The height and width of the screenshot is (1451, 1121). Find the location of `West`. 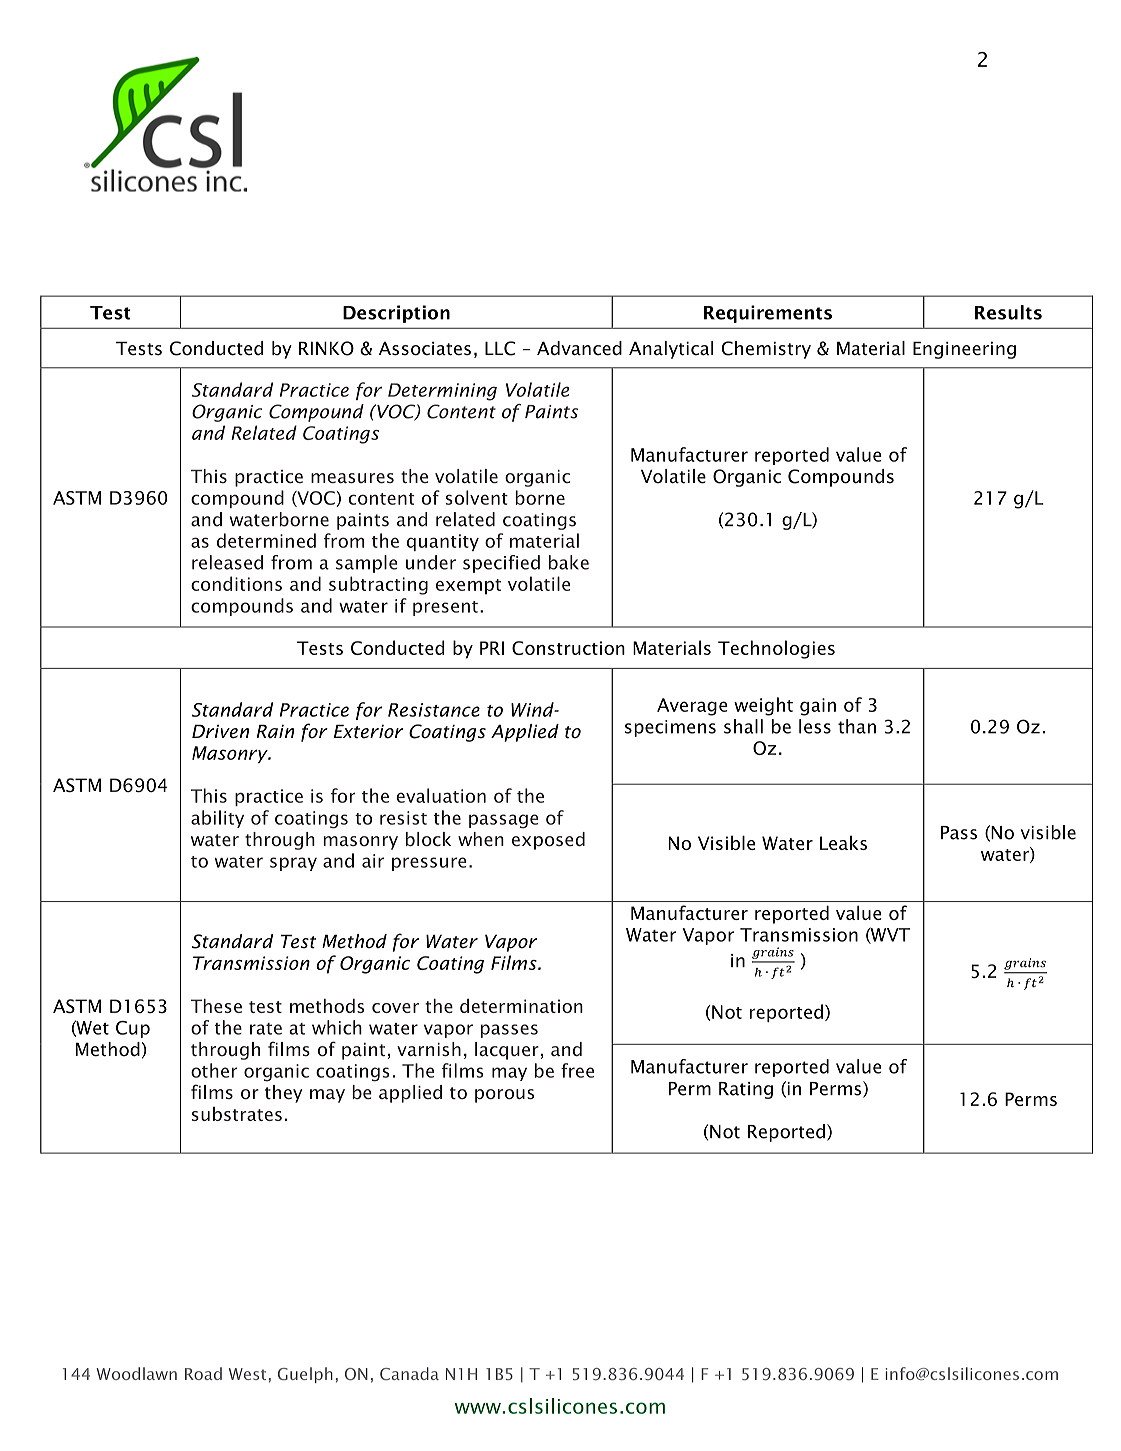

West is located at coordinates (247, 1374).
